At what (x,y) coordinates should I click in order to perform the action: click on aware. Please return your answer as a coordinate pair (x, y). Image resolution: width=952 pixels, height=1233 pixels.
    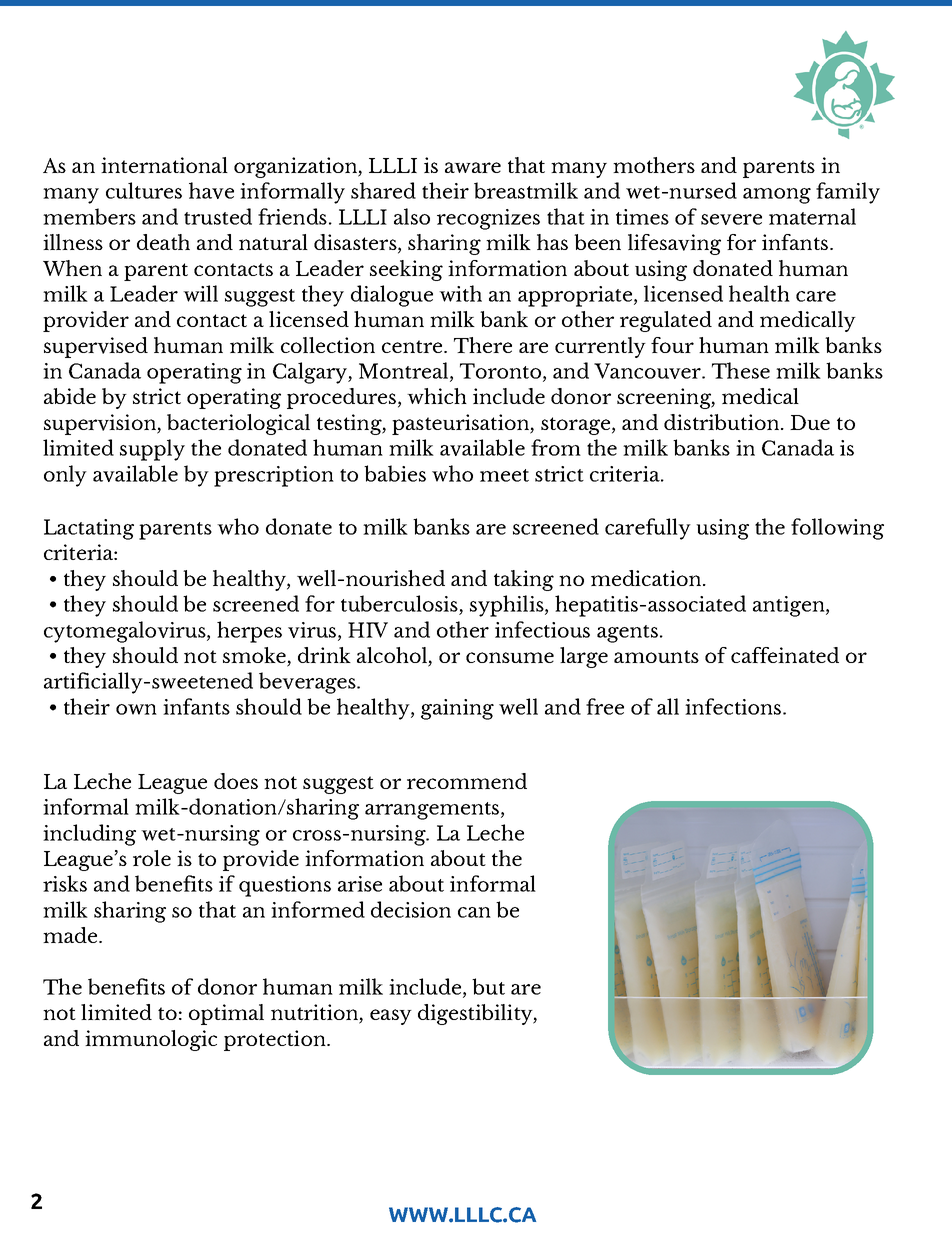
    Looking at the image, I should click on (473, 167).
